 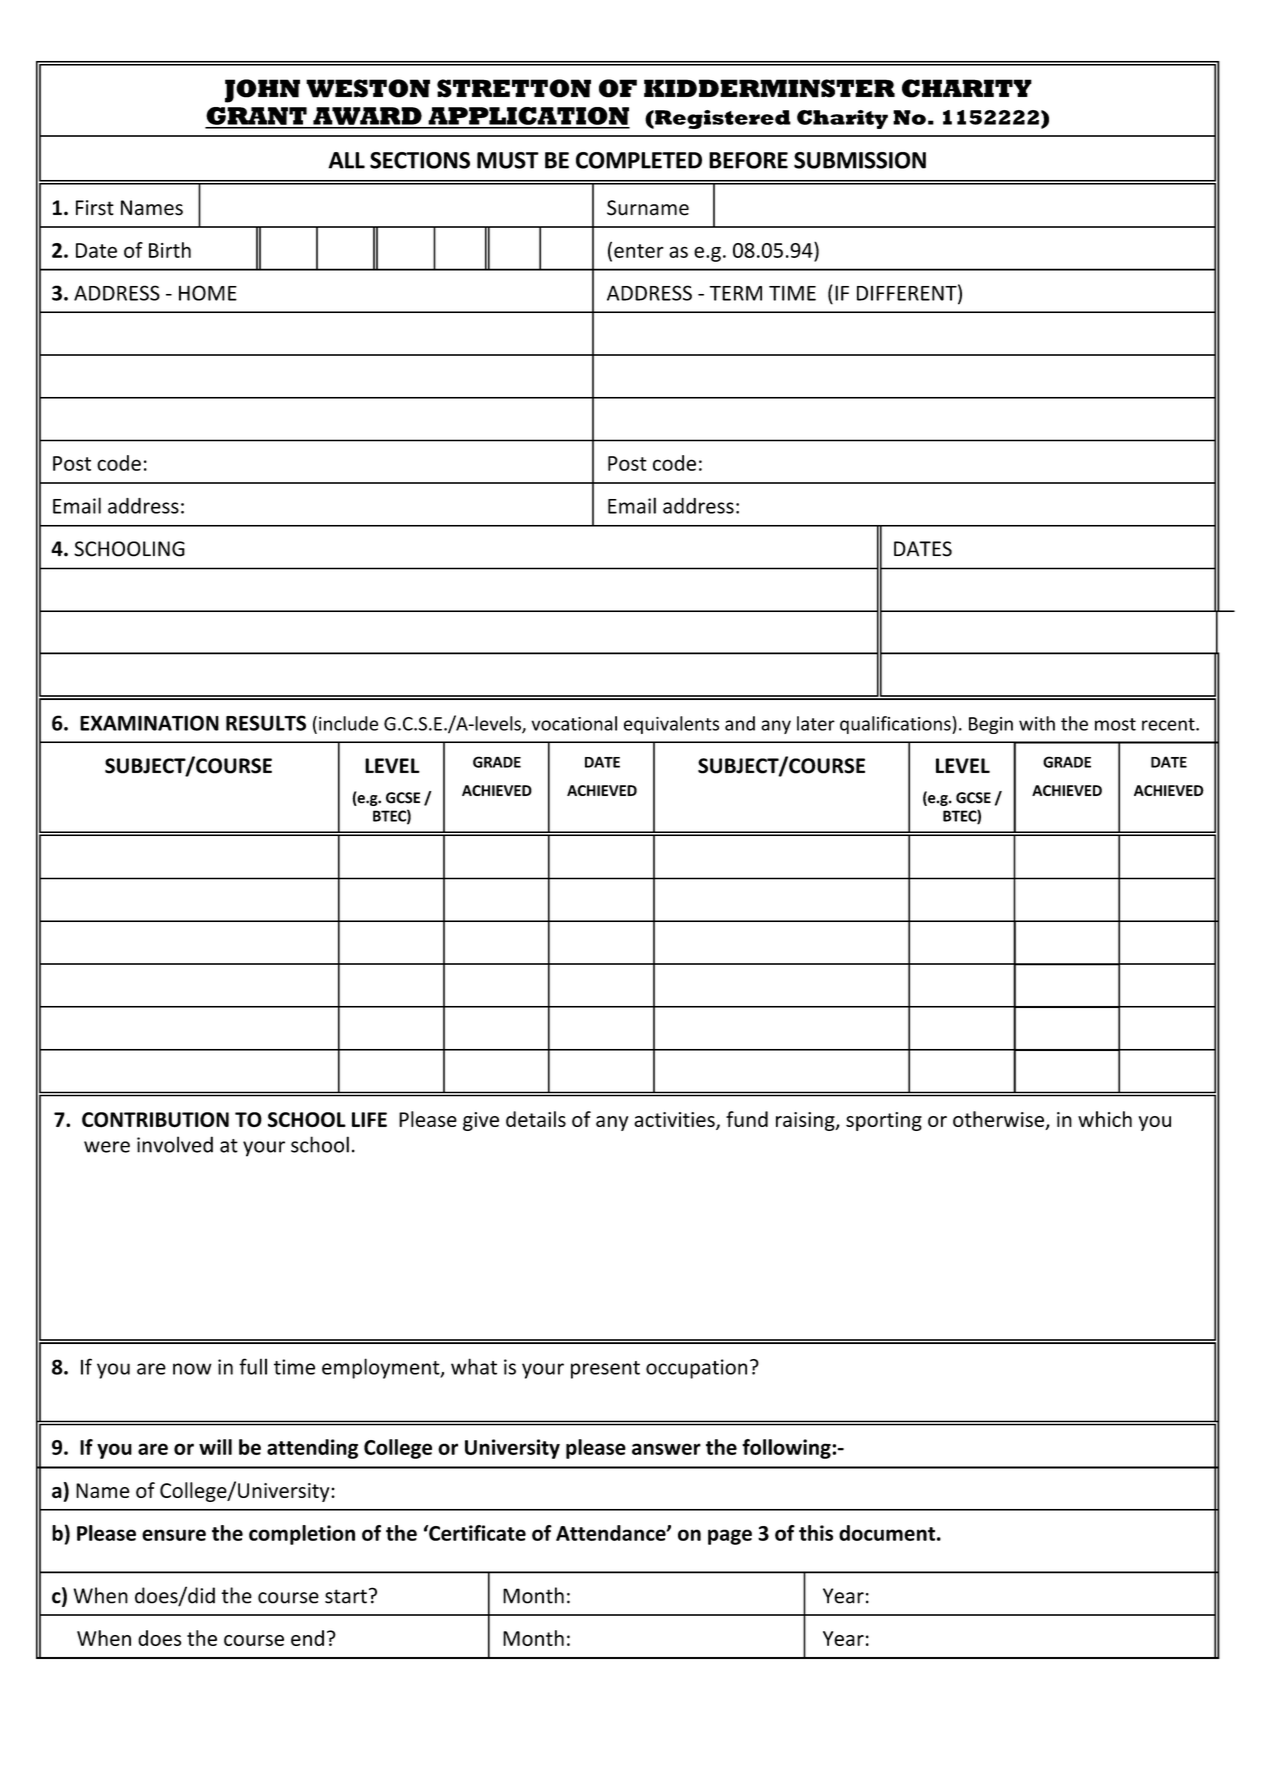 I want to click on activities, so click(x=675, y=1121).
